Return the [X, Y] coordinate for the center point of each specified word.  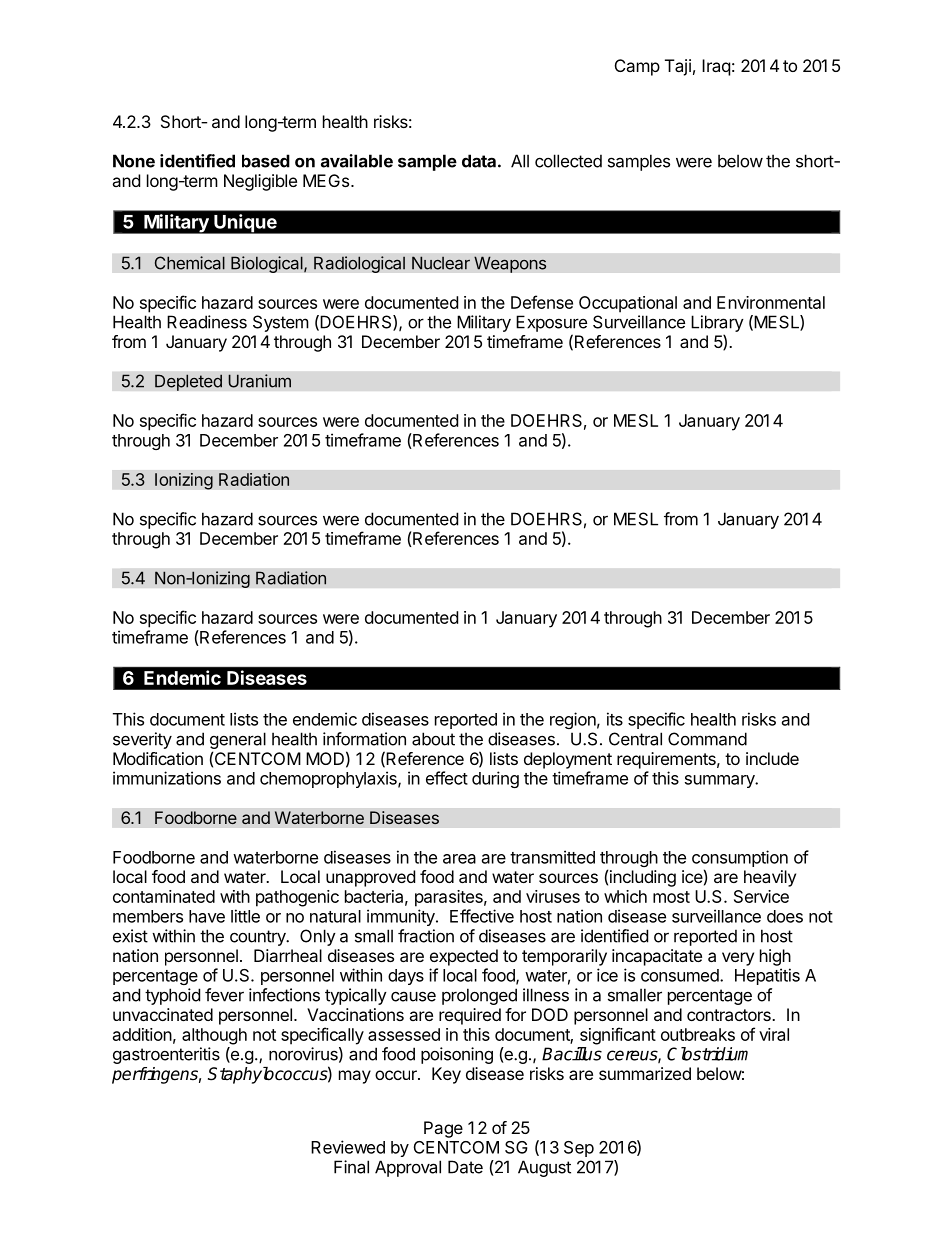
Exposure [551, 323]
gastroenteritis [166, 1055]
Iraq [716, 67]
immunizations [167, 778]
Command [707, 739]
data [479, 161]
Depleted [188, 382]
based [266, 161]
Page [443, 1129]
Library [717, 323]
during [495, 779]
